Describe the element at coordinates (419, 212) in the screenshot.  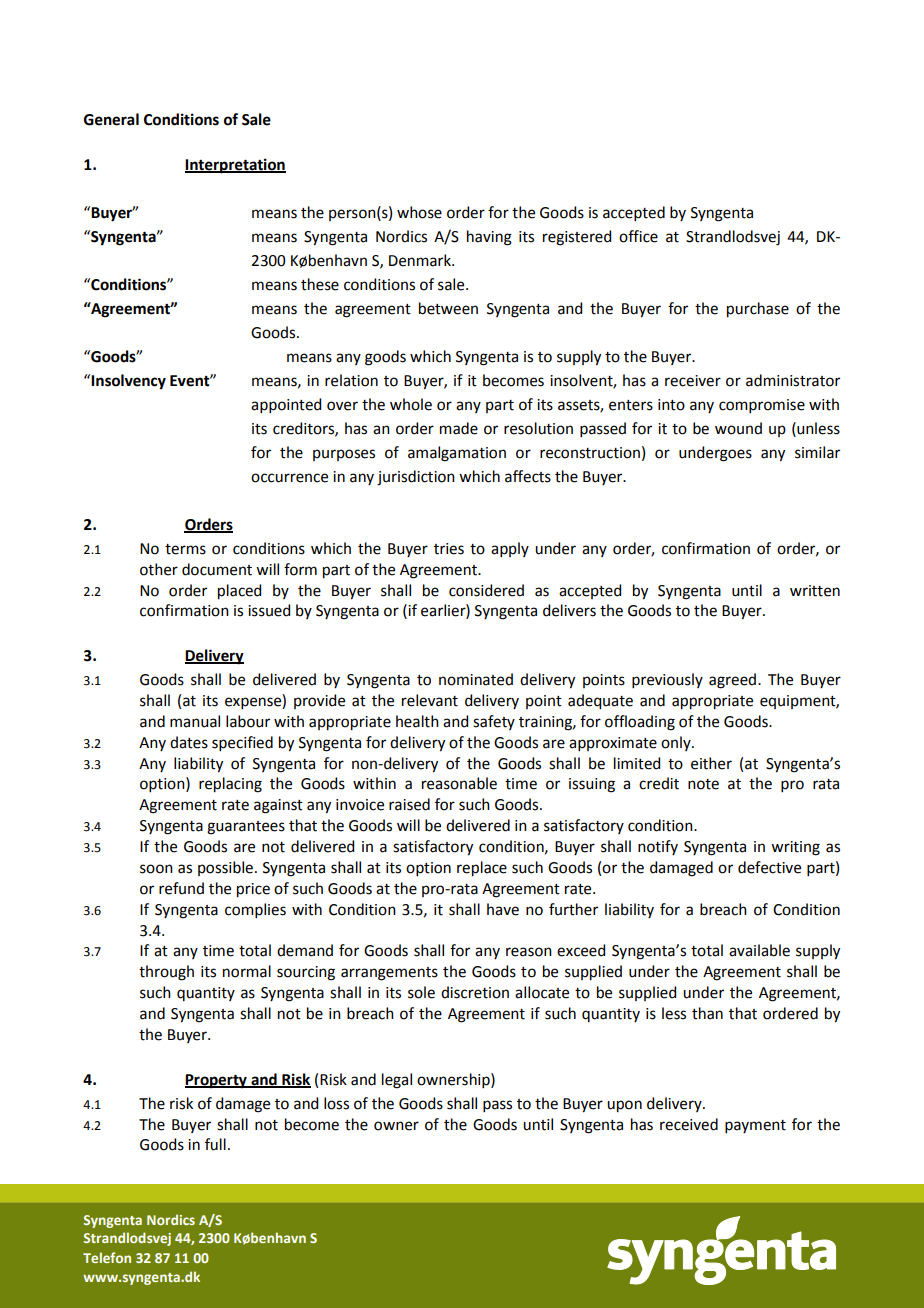
I see `whose` at that location.
